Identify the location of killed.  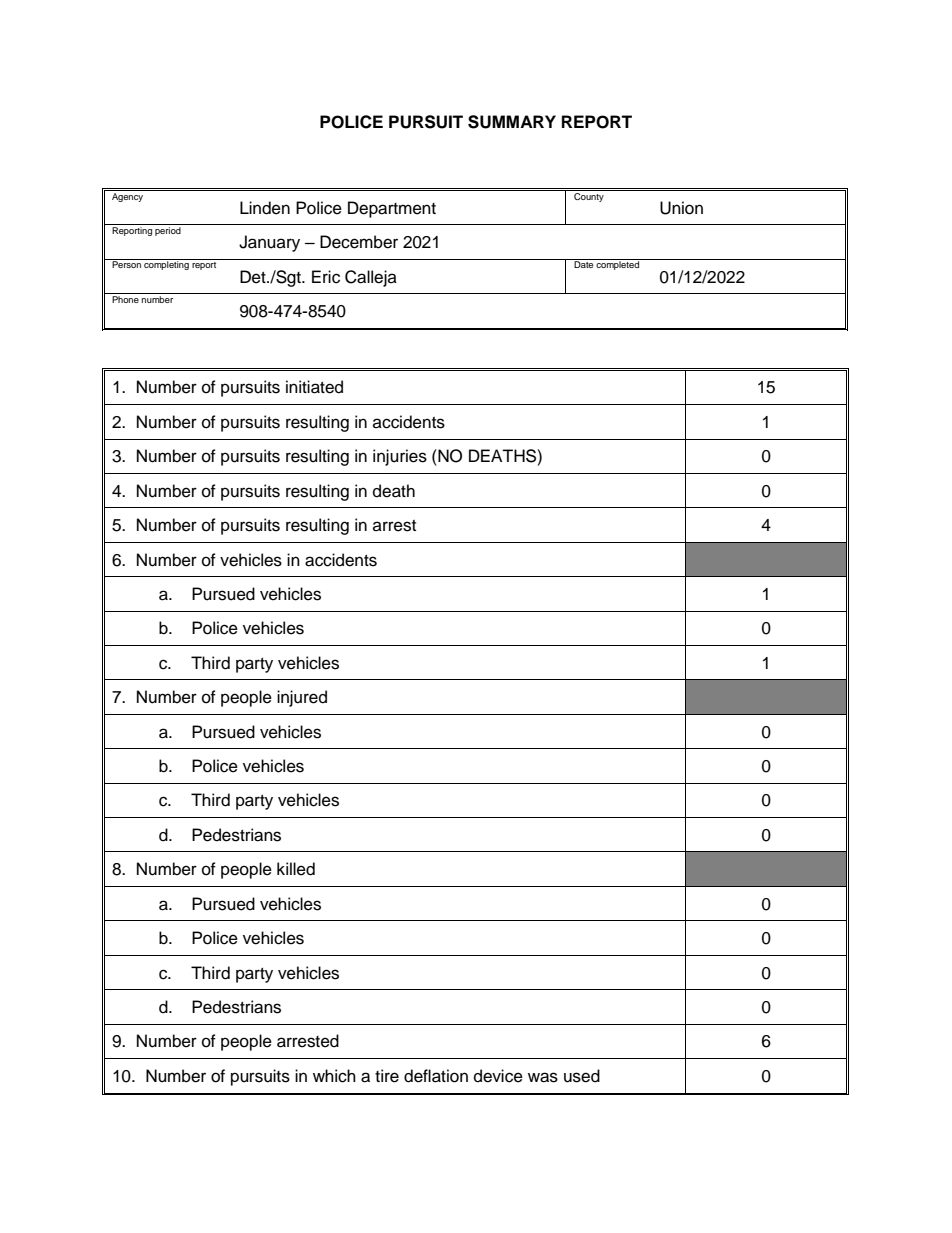
(296, 869).
